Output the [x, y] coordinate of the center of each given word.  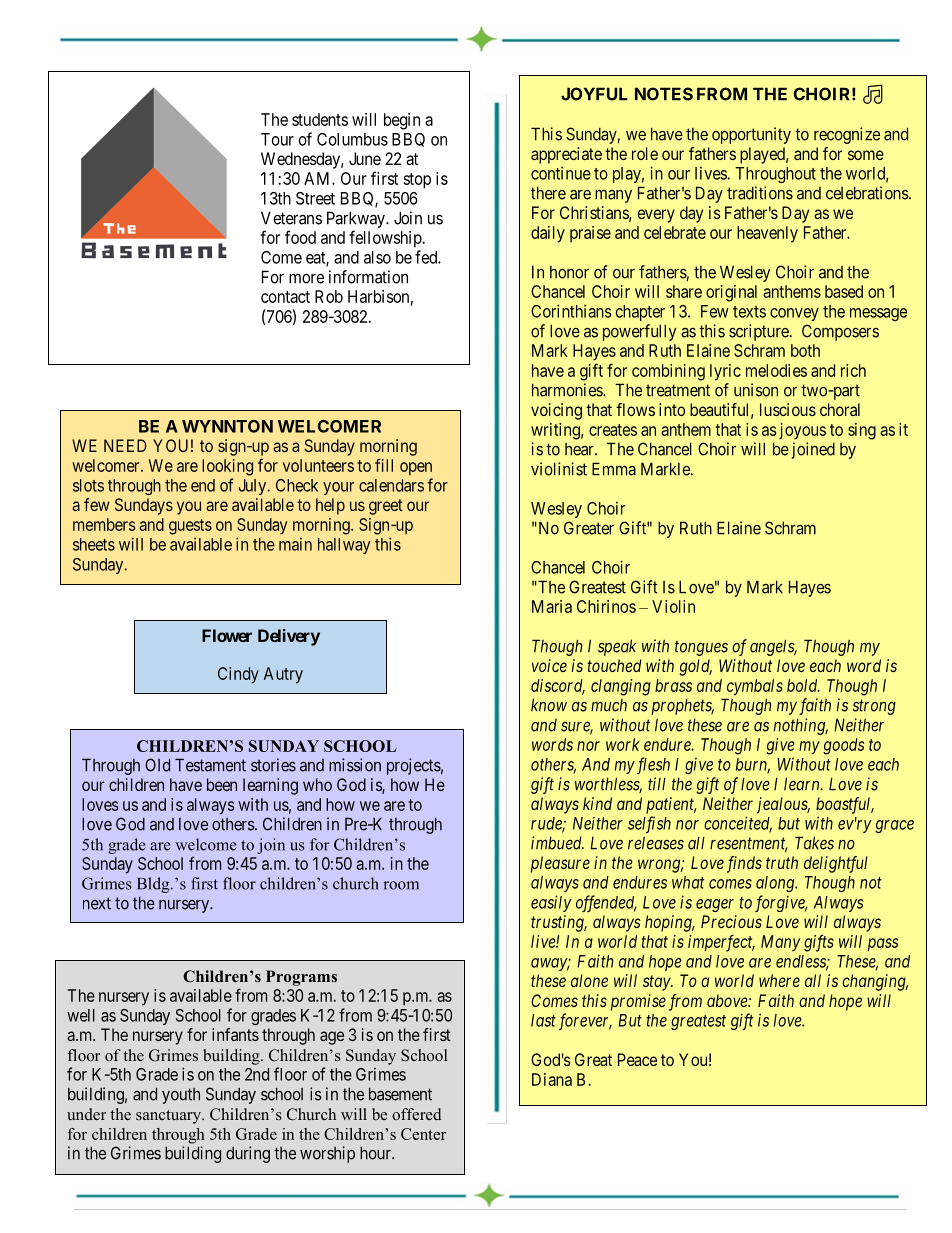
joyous [802, 431]
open [416, 468]
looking [227, 467]
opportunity [751, 135]
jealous [783, 805]
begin [402, 121]
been [222, 784]
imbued [557, 843]
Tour [277, 139]
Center [423, 1134]
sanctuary [170, 1117]
